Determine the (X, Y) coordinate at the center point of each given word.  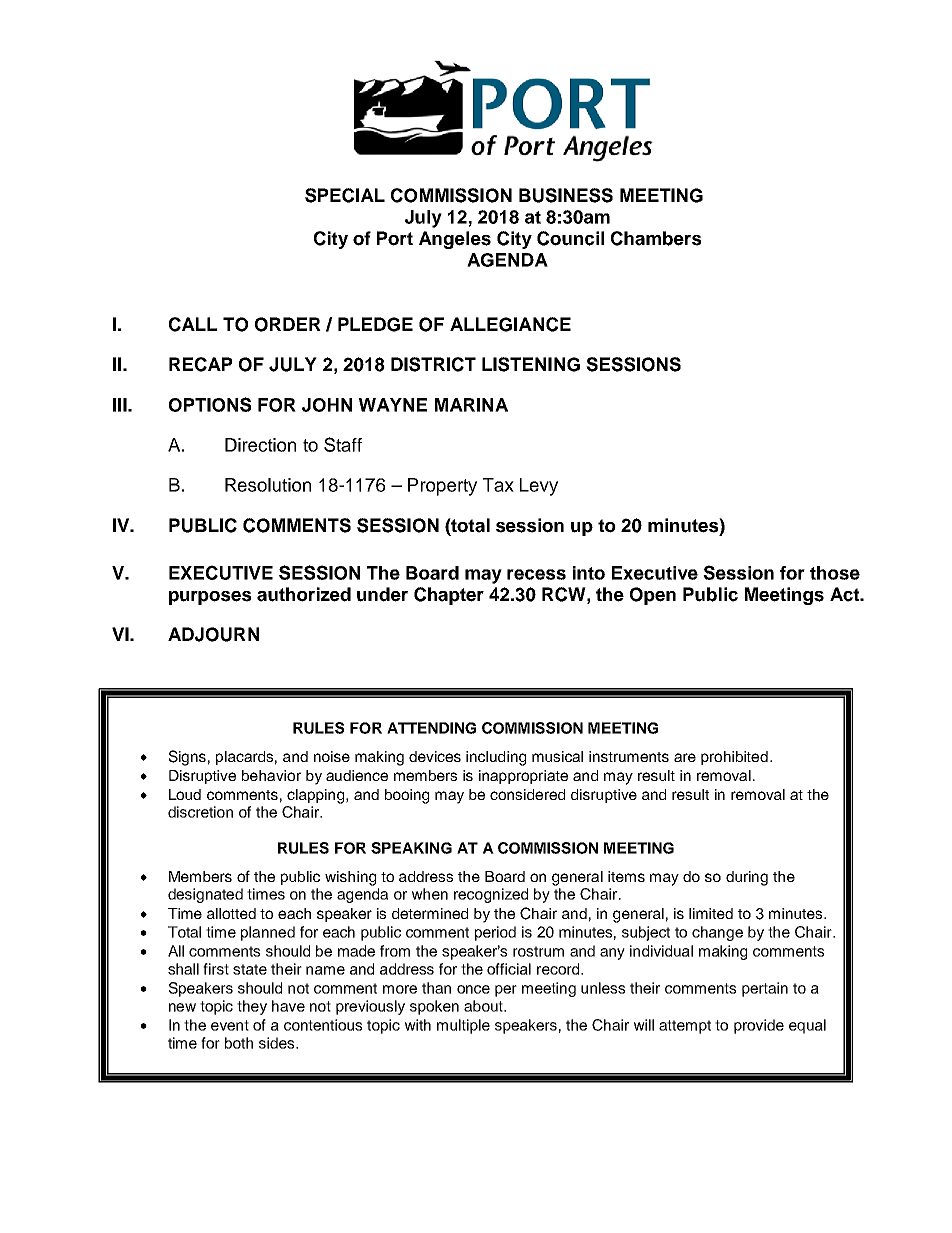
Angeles (455, 240)
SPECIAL (345, 195)
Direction (260, 445)
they (252, 1007)
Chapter (449, 596)
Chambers (656, 238)
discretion (200, 812)
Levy (539, 487)
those (835, 573)
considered (527, 794)
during (747, 878)
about (484, 1006)
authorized (304, 594)
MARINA (471, 405)
